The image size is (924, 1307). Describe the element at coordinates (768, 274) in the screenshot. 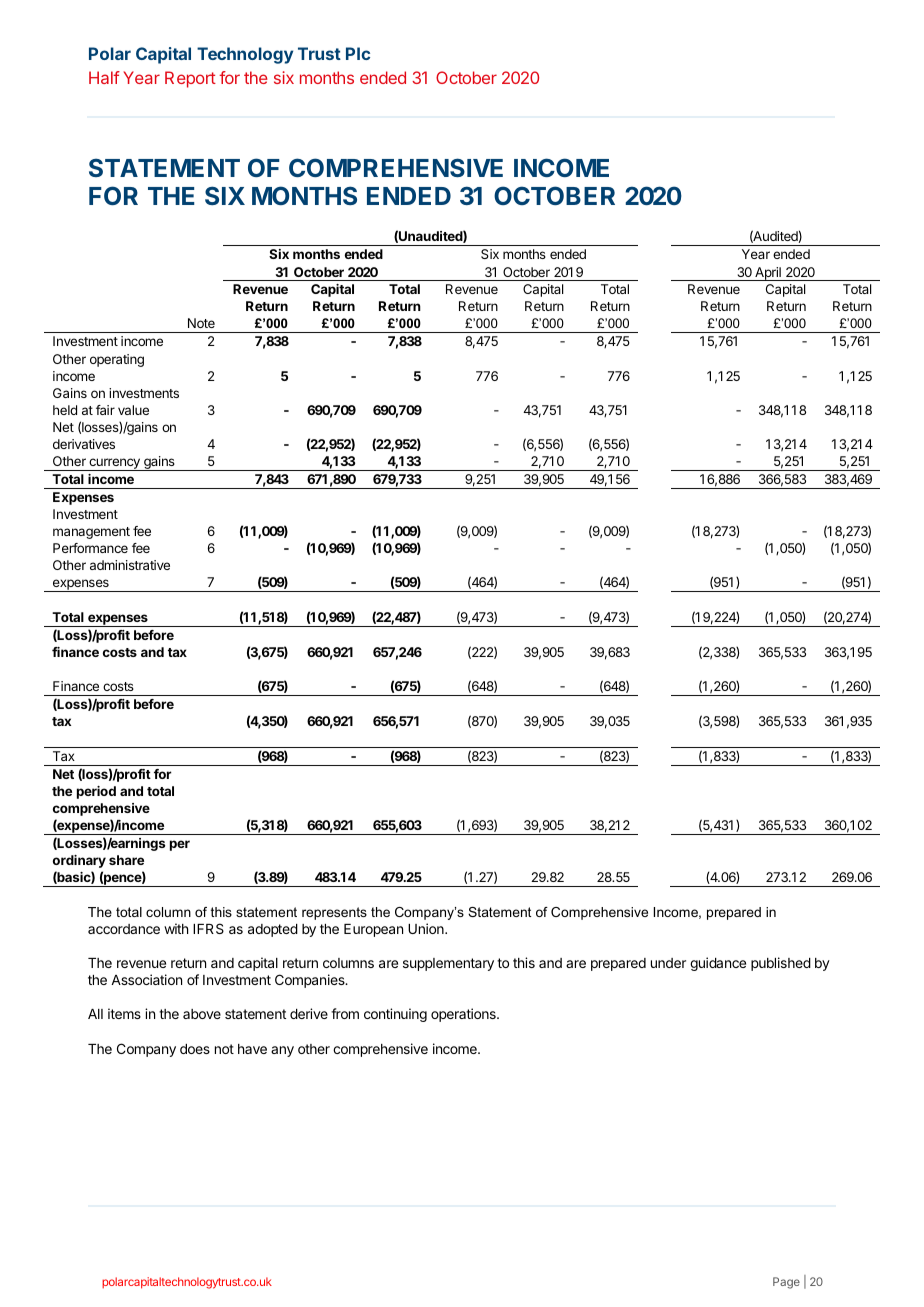

I see `April` at that location.
